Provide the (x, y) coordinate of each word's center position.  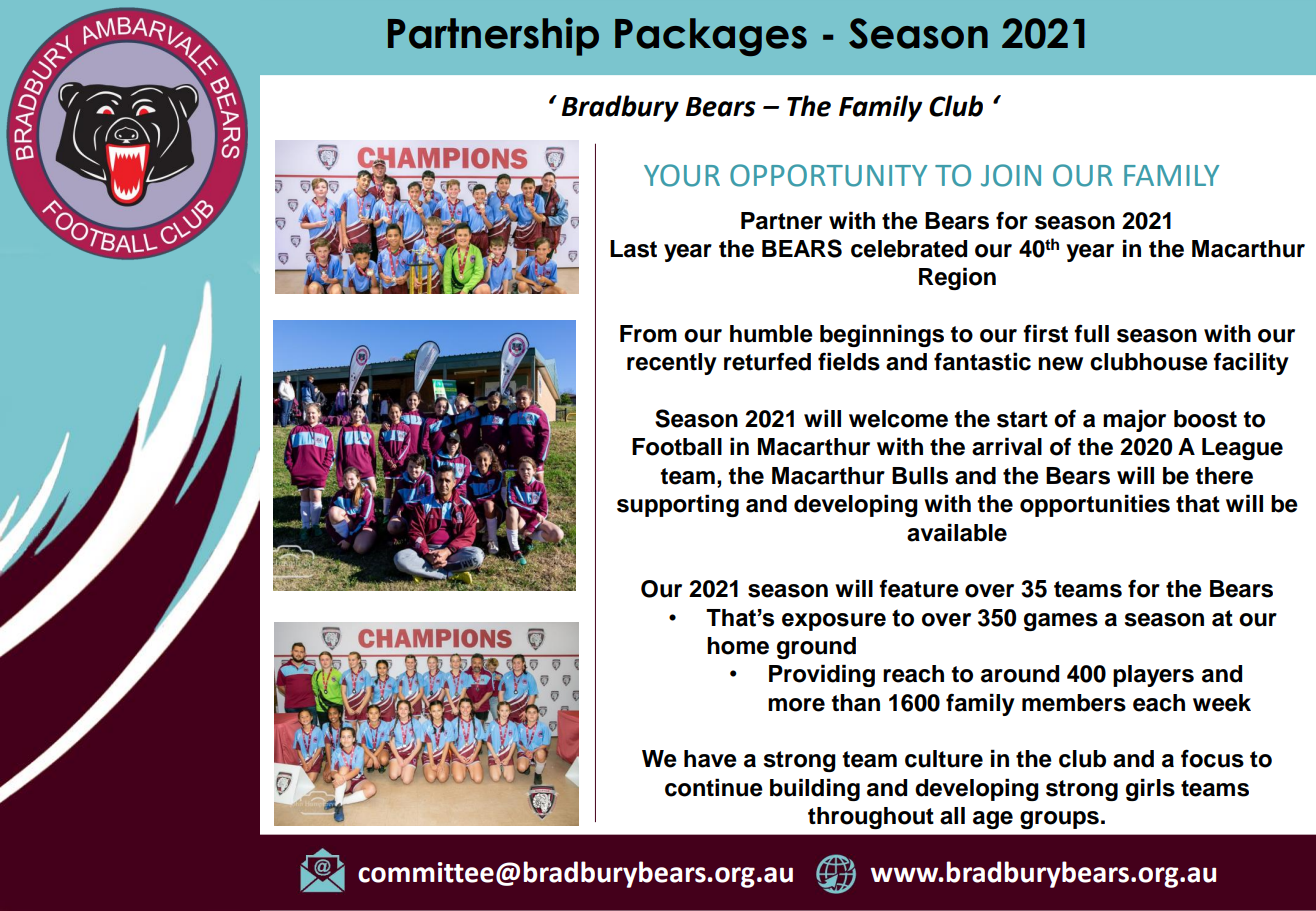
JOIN (1011, 175)
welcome (898, 419)
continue (714, 787)
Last (633, 249)
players (1153, 676)
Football (677, 447)
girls (1150, 789)
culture (944, 759)
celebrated (909, 249)
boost (1205, 419)
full (1091, 333)
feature (919, 588)
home (738, 646)
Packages (711, 37)
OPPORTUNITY (828, 175)
